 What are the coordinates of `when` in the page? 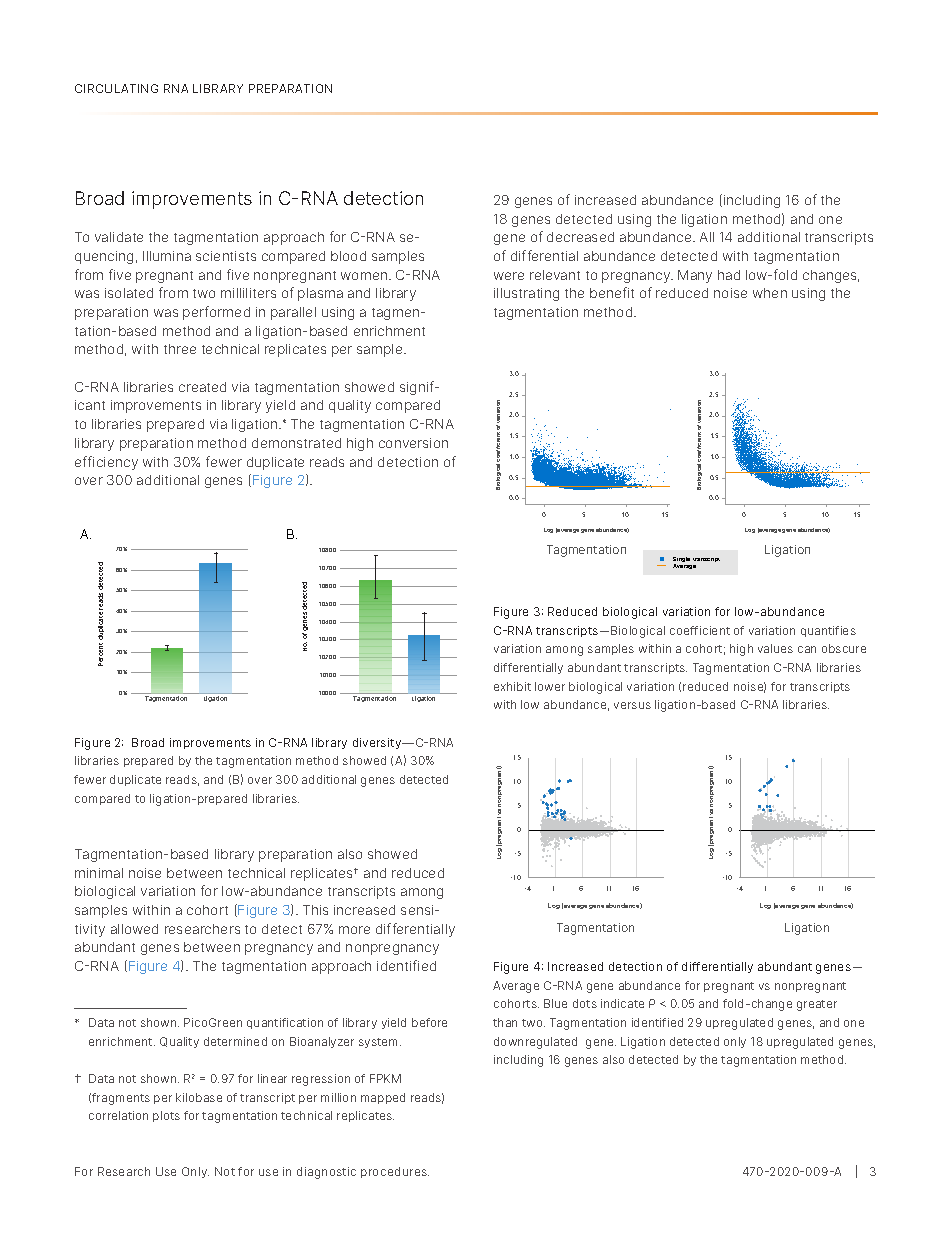 It's located at (770, 293).
